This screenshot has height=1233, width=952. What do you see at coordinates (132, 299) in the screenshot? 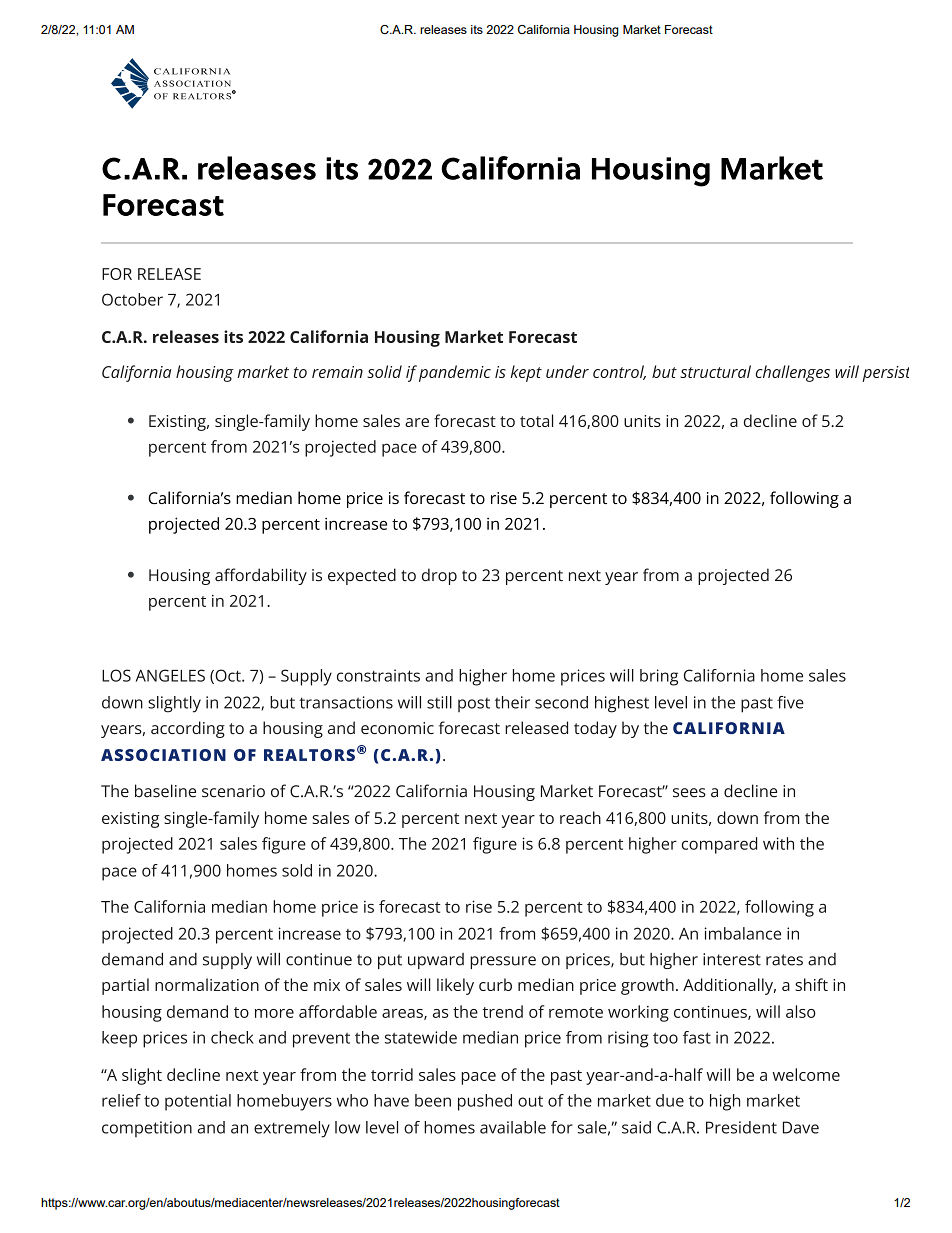
I see `October` at bounding box center [132, 299].
